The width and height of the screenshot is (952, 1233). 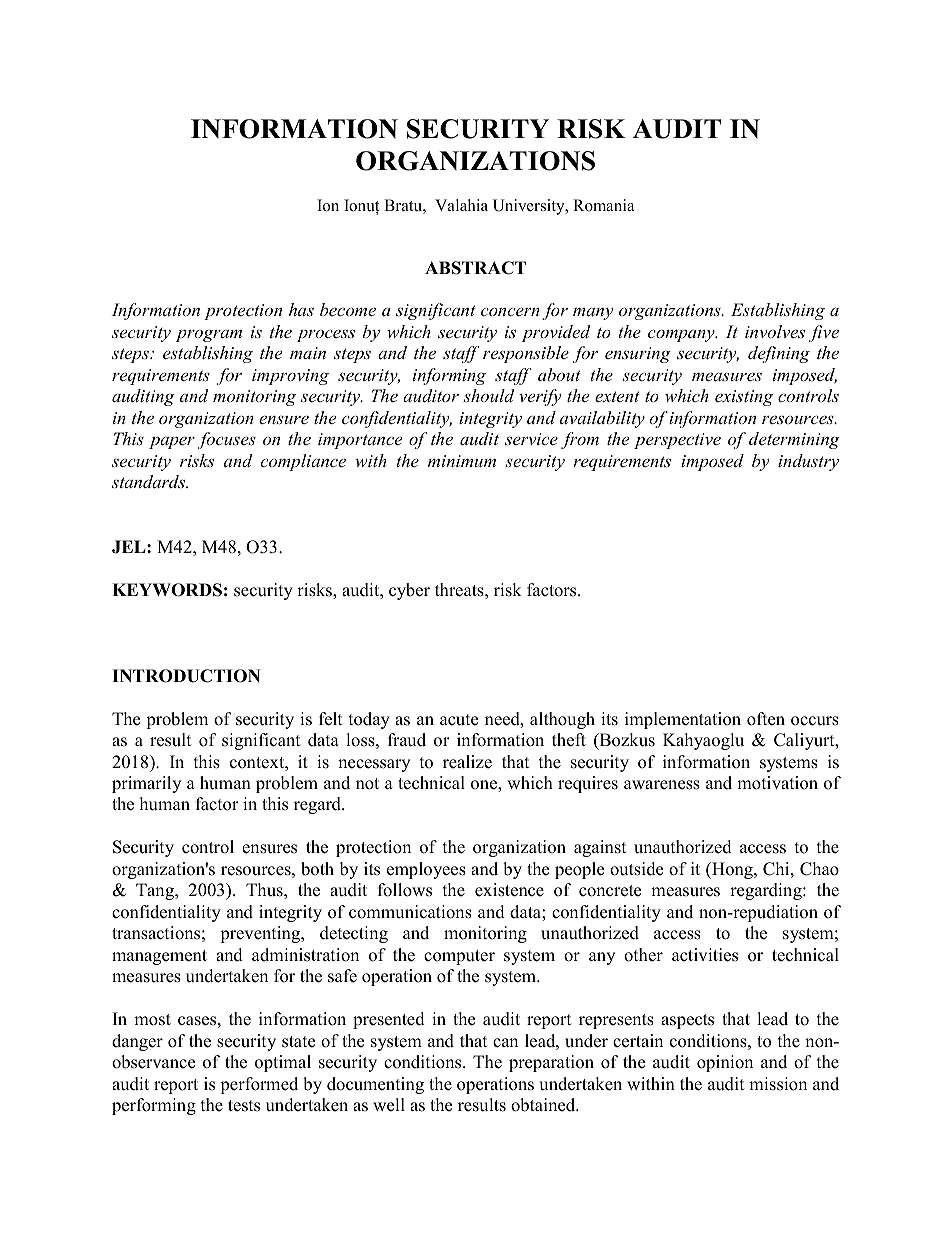 What do you see at coordinates (732, 870) in the screenshot?
I see `Hong` at bounding box center [732, 870].
